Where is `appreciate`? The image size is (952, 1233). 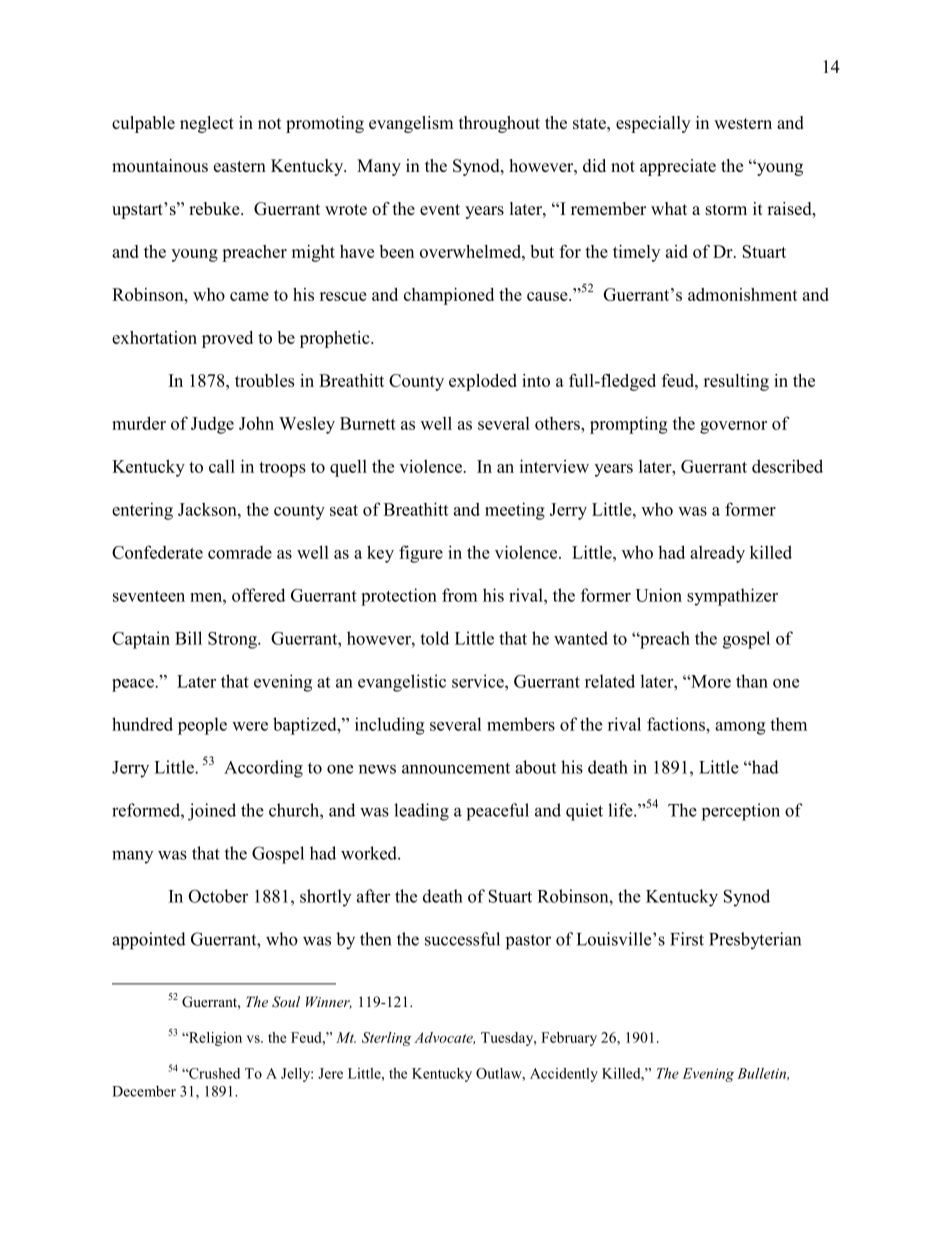
appreciate is located at coordinates (678, 167).
